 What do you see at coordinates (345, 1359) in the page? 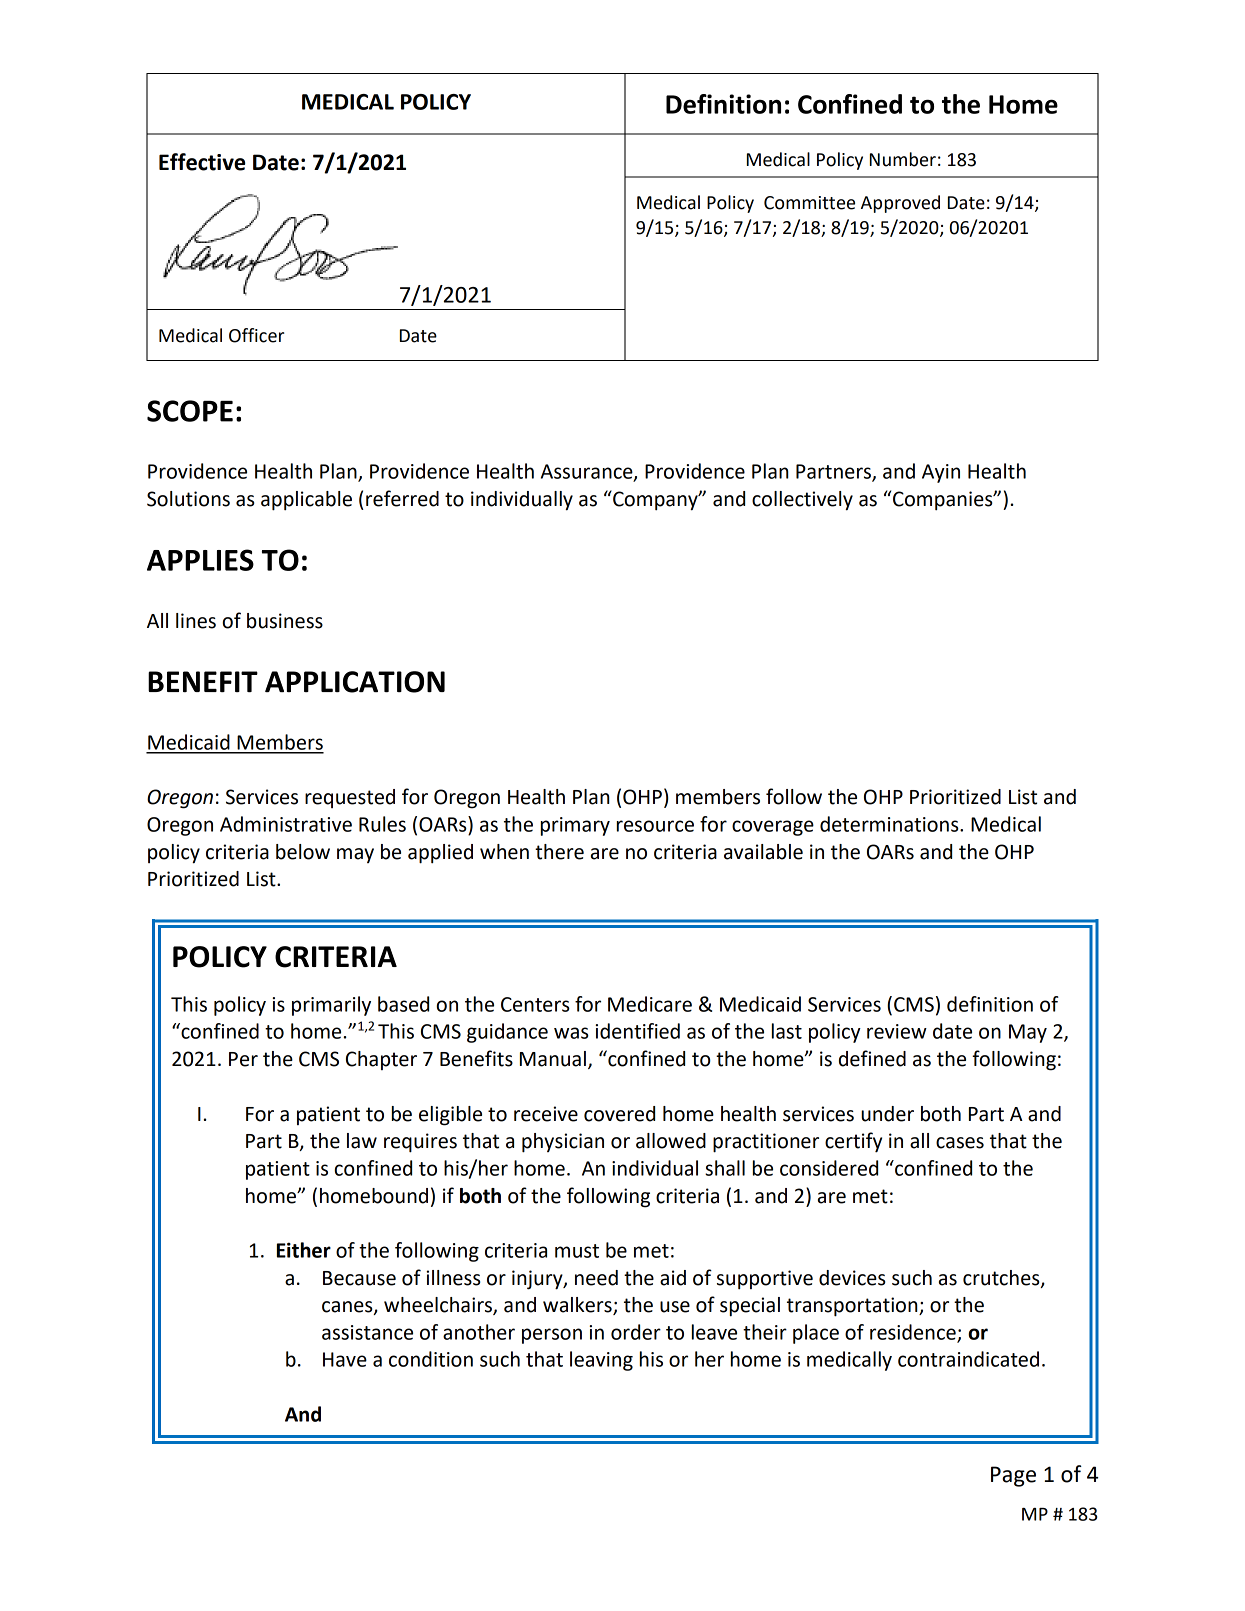
I see `Have` at bounding box center [345, 1359].
